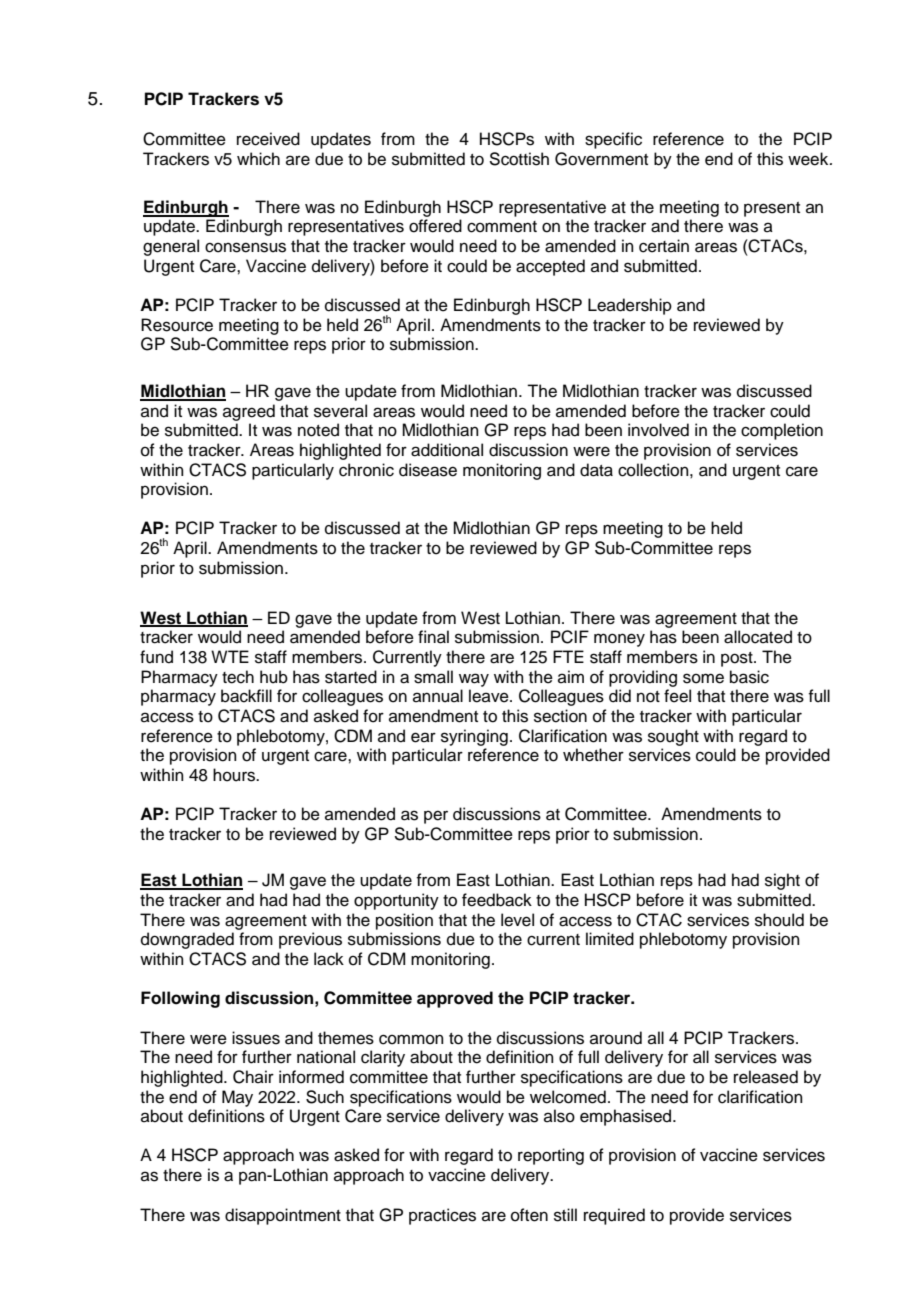 The height and width of the document is (1308, 924). Describe the element at coordinates (433, 637) in the document. I see `final` at that location.
